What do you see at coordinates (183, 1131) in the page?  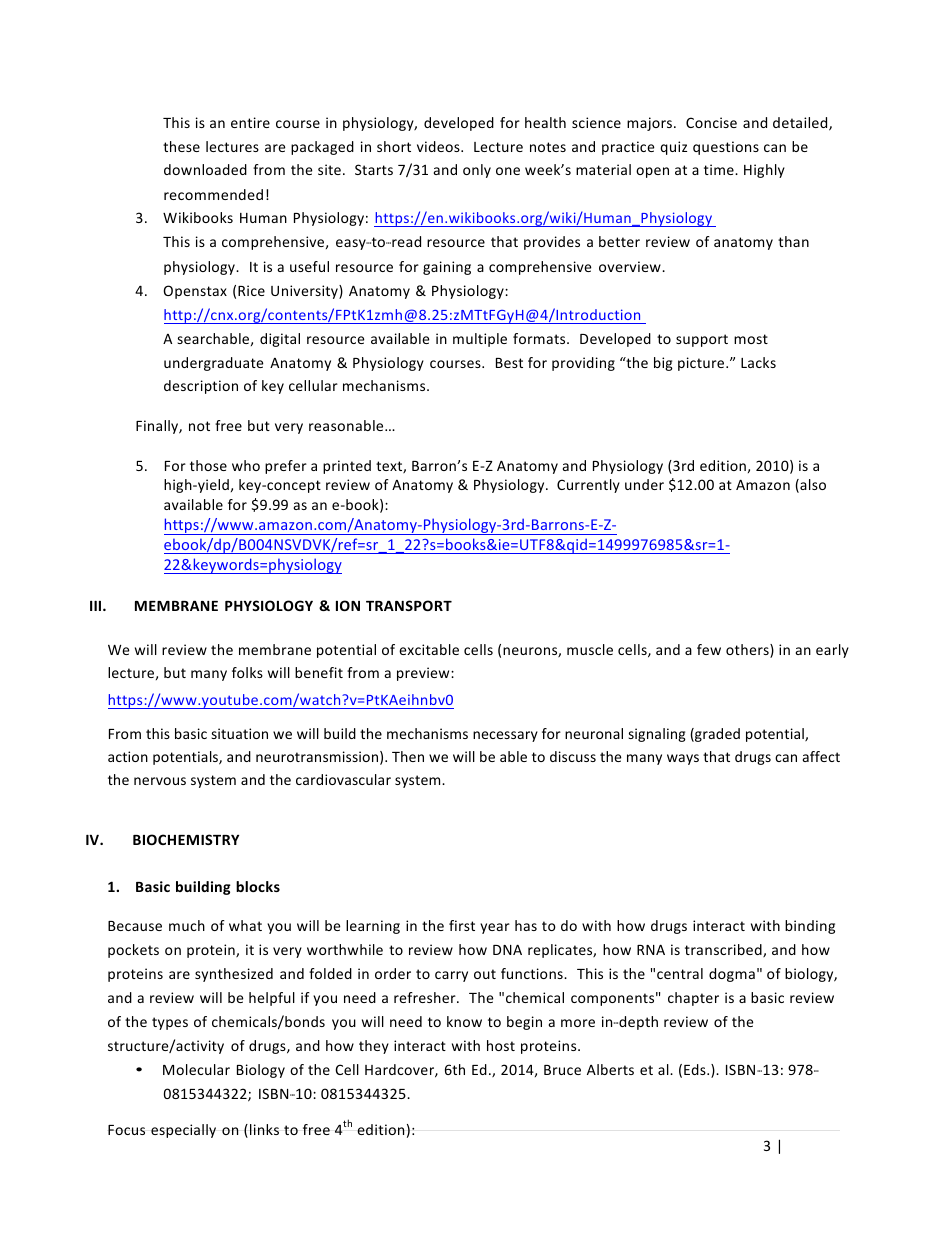 I see `especially` at bounding box center [183, 1131].
